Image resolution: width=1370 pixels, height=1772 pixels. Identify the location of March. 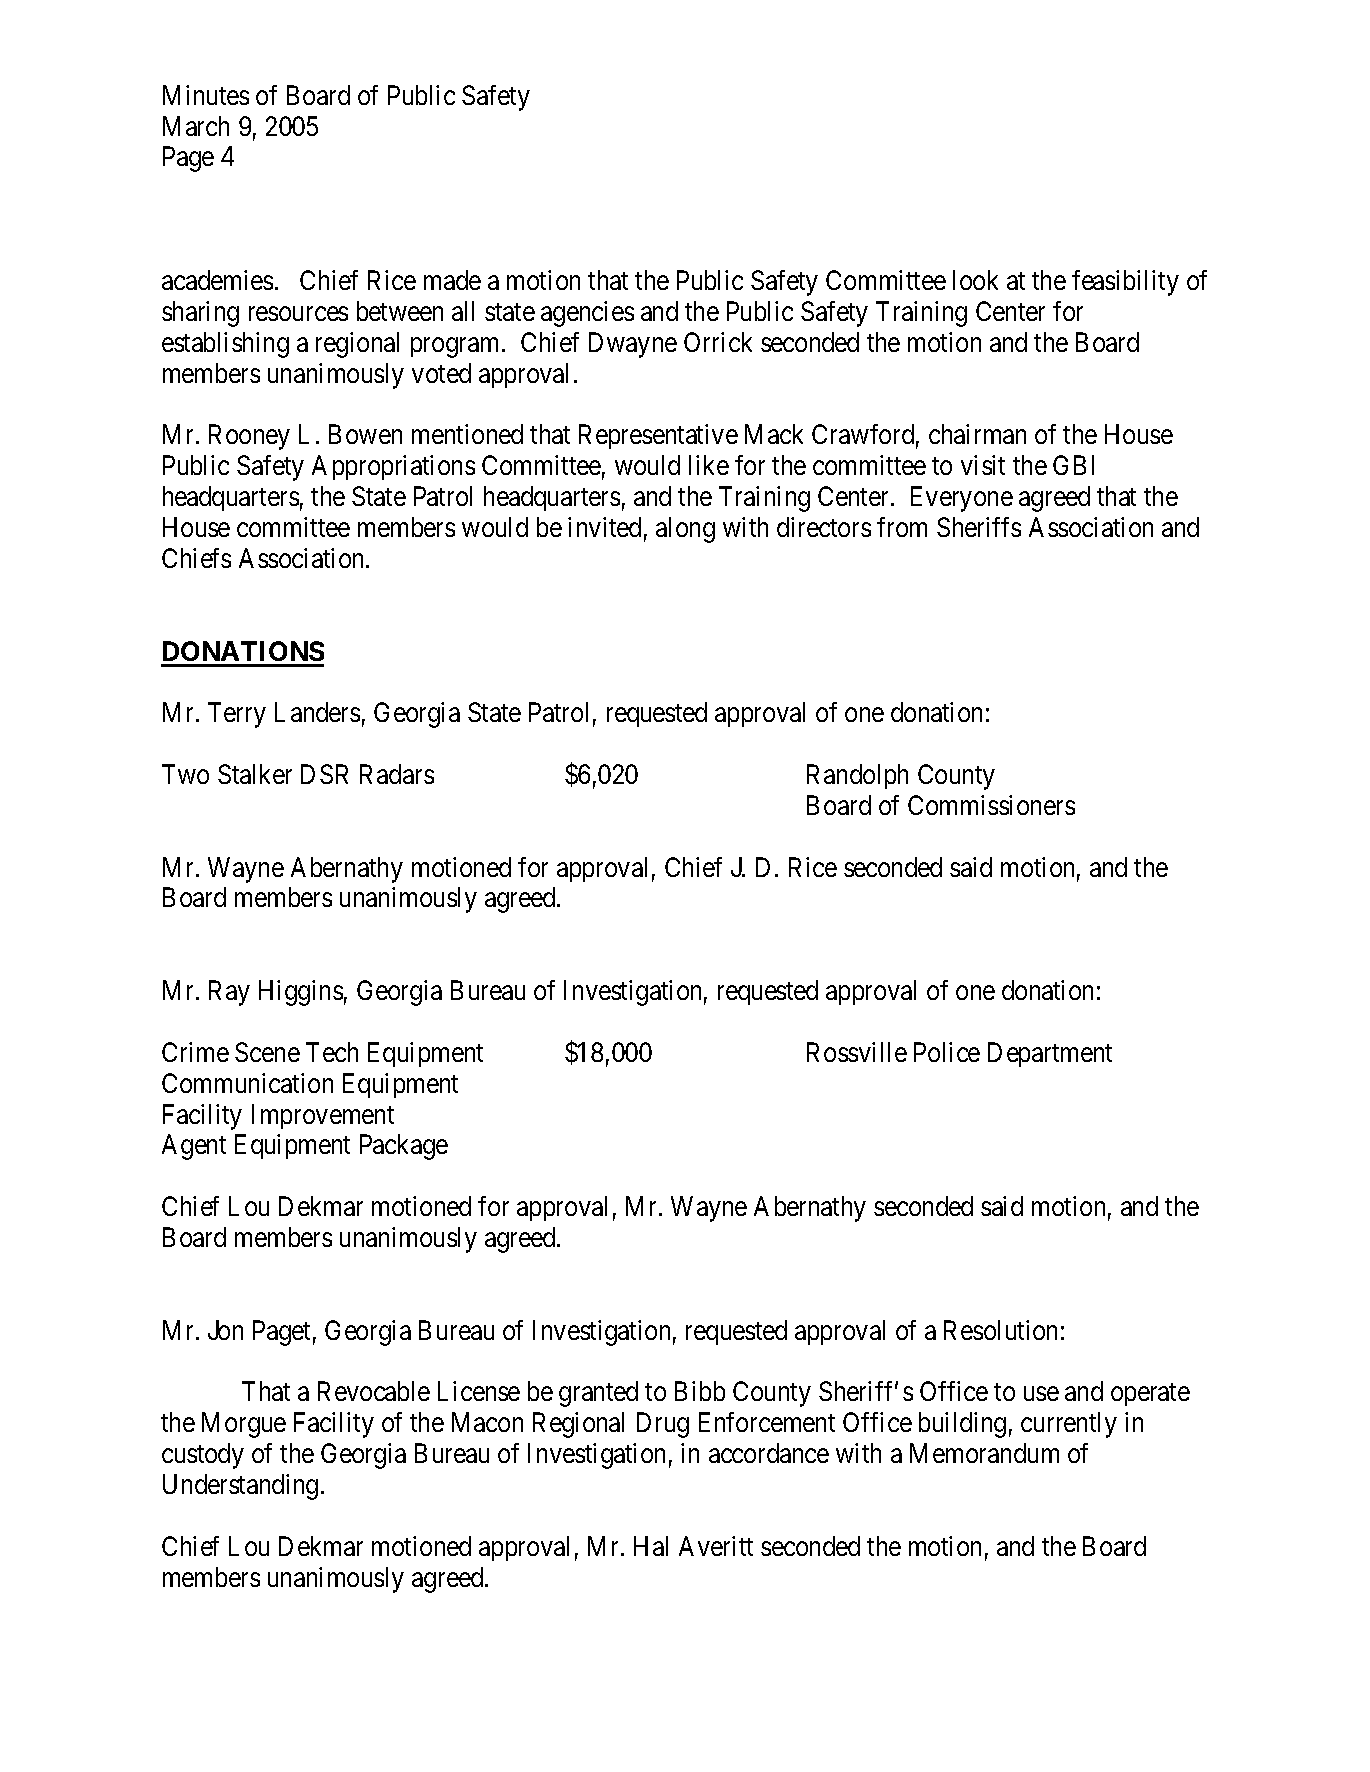
(196, 126).
